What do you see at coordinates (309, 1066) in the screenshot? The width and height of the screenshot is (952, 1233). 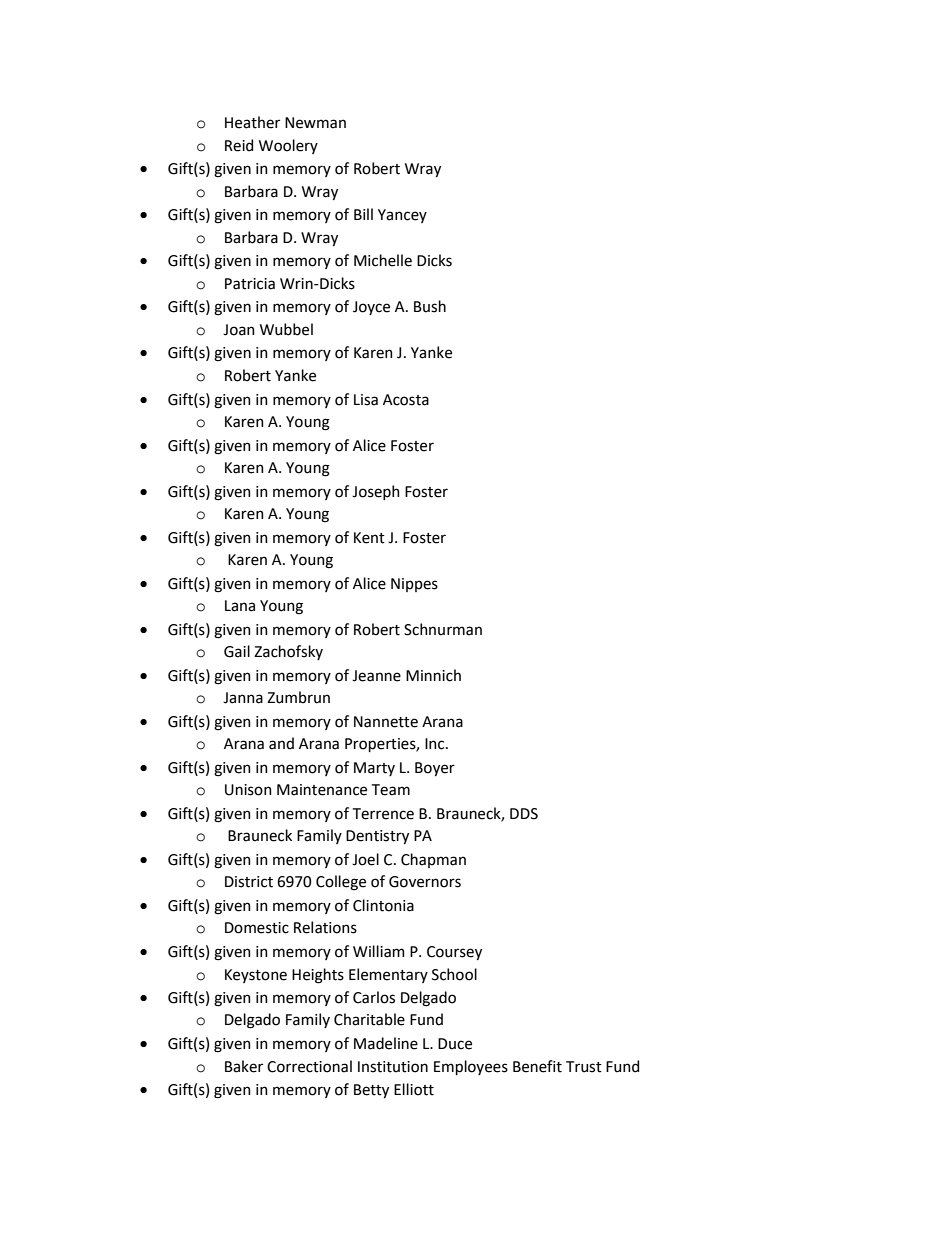 I see `Correctional` at bounding box center [309, 1066].
